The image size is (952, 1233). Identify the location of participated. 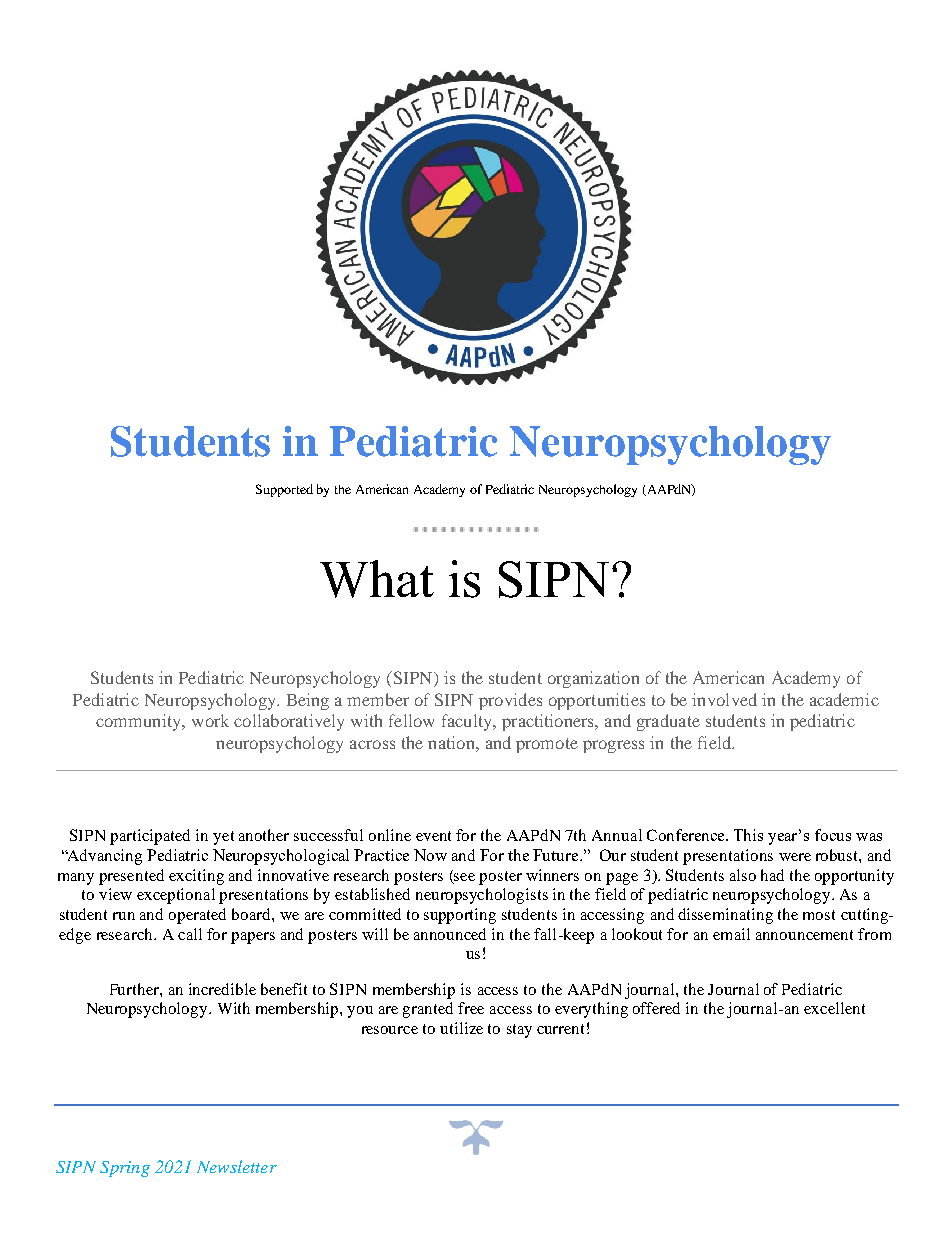
(150, 837).
